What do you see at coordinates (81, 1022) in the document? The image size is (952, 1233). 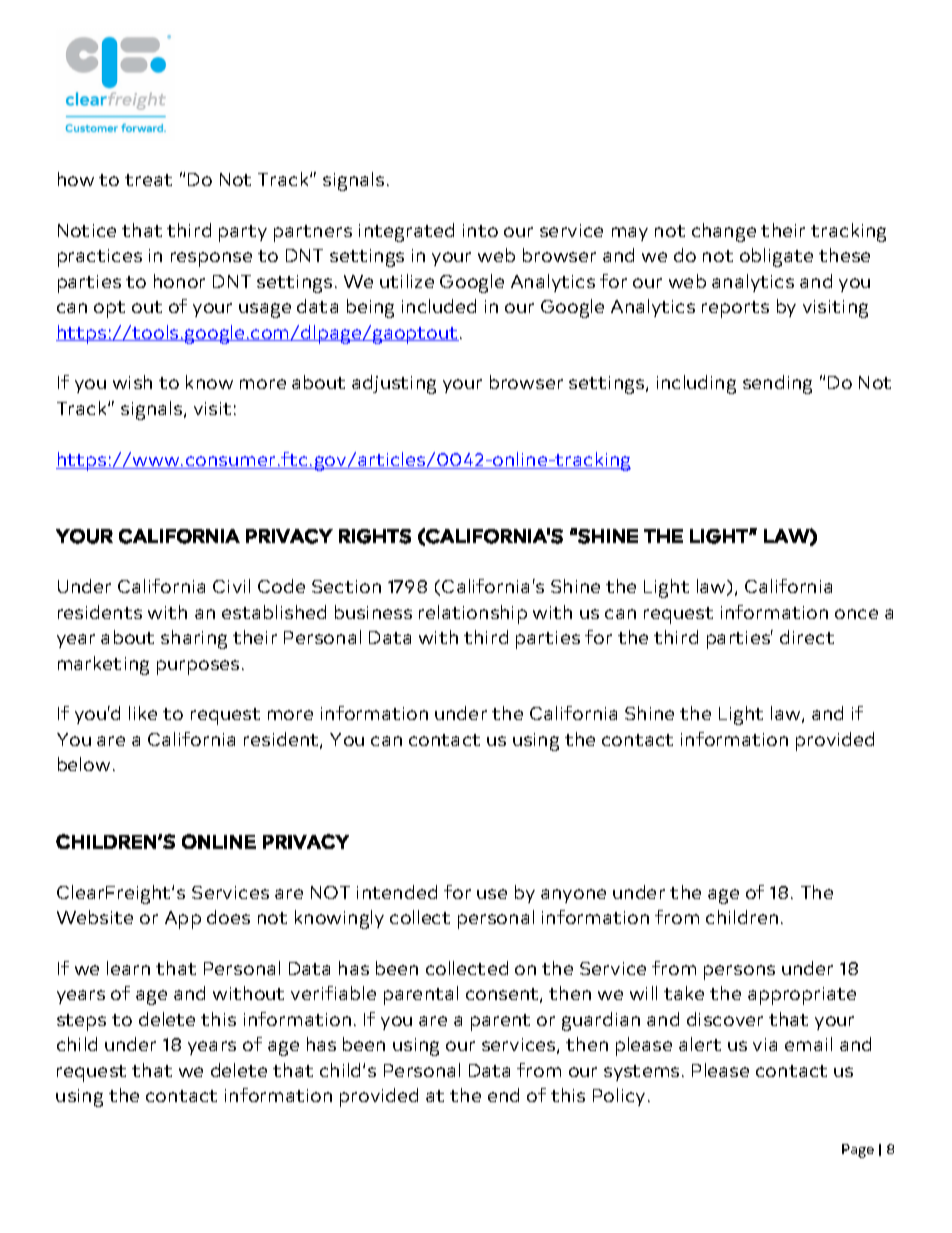 I see `steps` at bounding box center [81, 1022].
